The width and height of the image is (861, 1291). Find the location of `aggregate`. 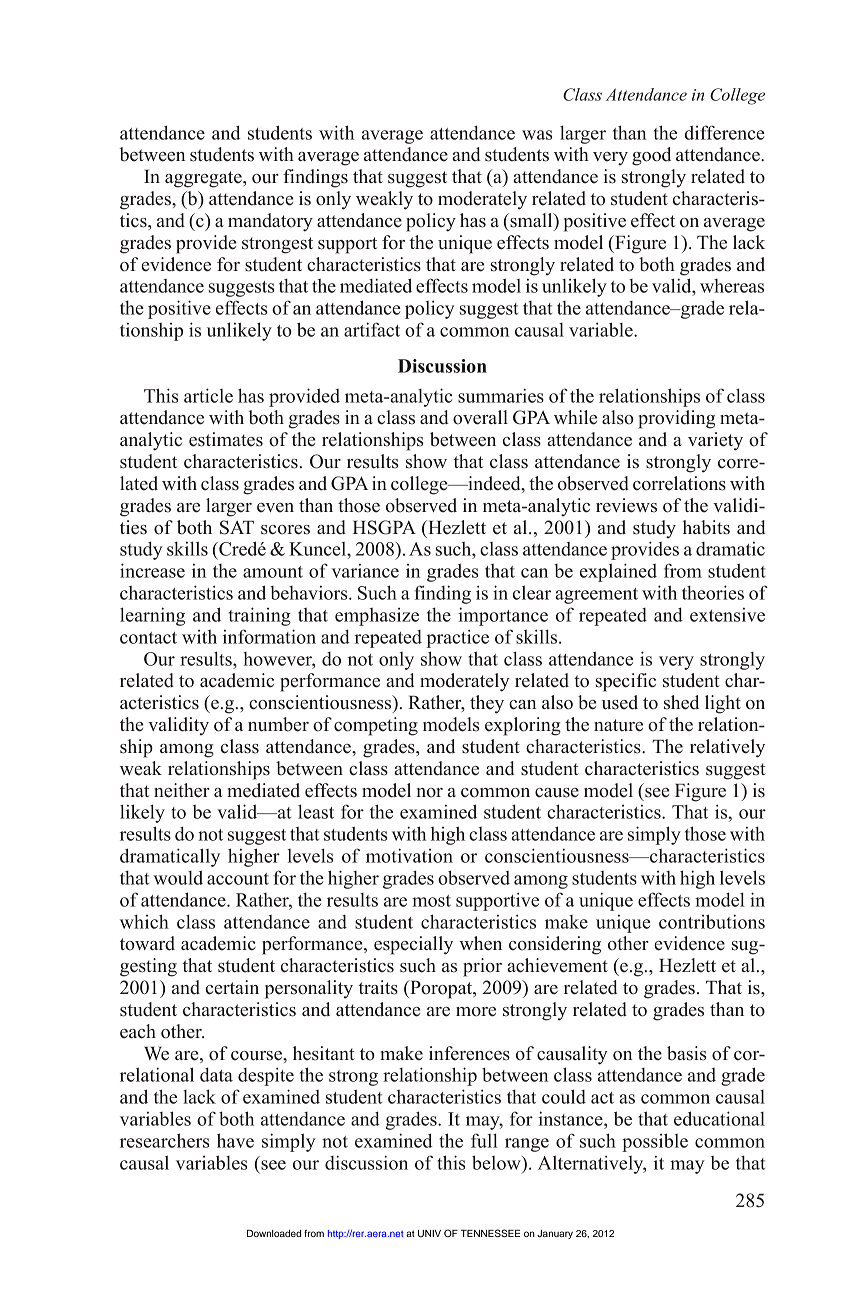

aggregate is located at coordinates (204, 179).
